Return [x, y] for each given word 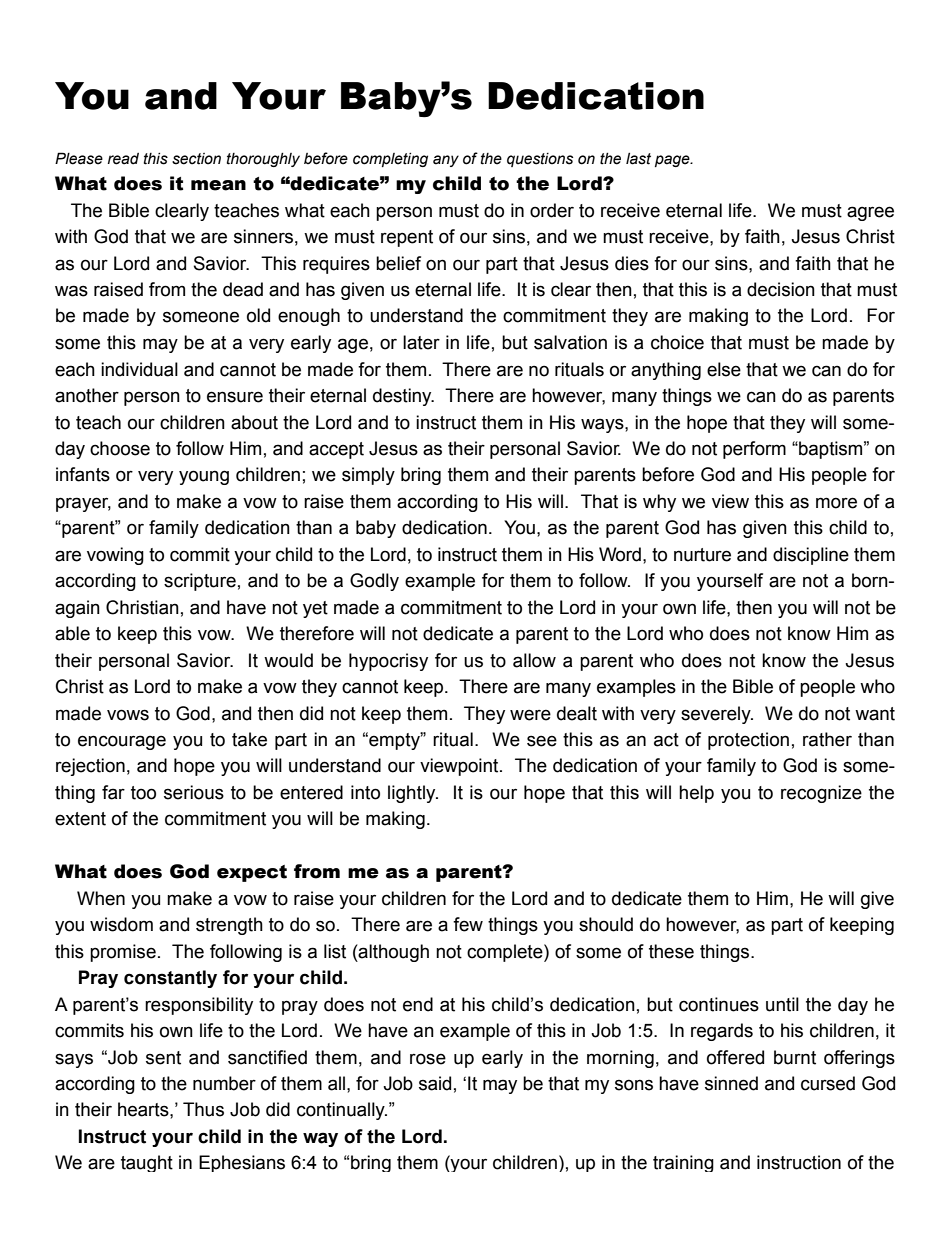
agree [870, 213]
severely [717, 715]
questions [540, 160]
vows [128, 715]
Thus [203, 1109]
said [435, 1083]
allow [534, 660]
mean [218, 185]
